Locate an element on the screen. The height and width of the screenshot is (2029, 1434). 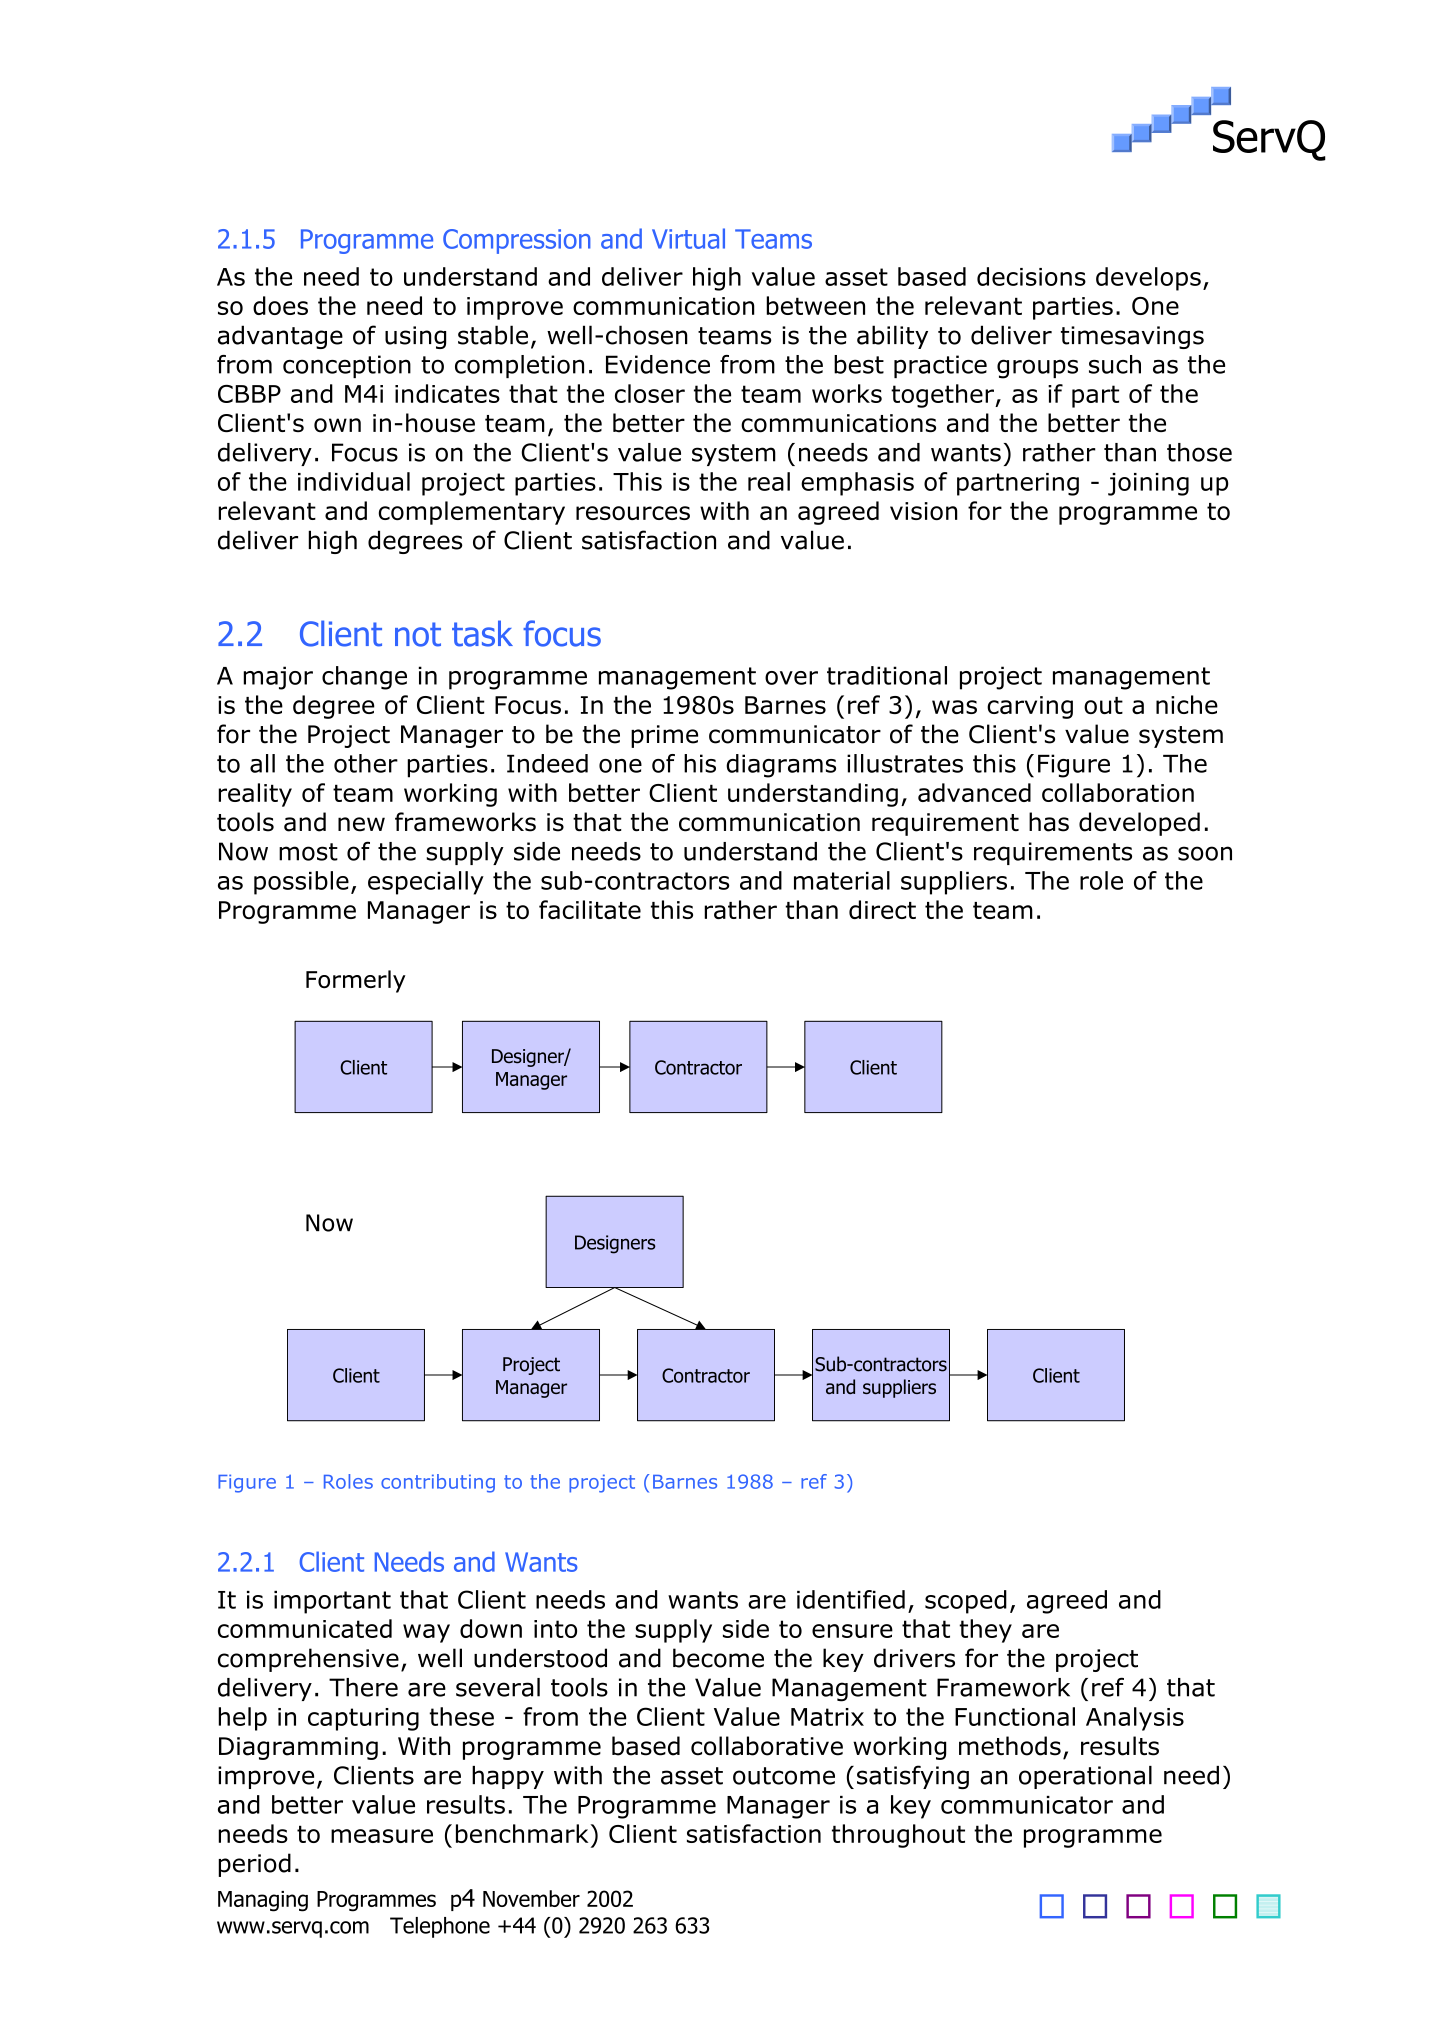
material is located at coordinates (842, 880).
